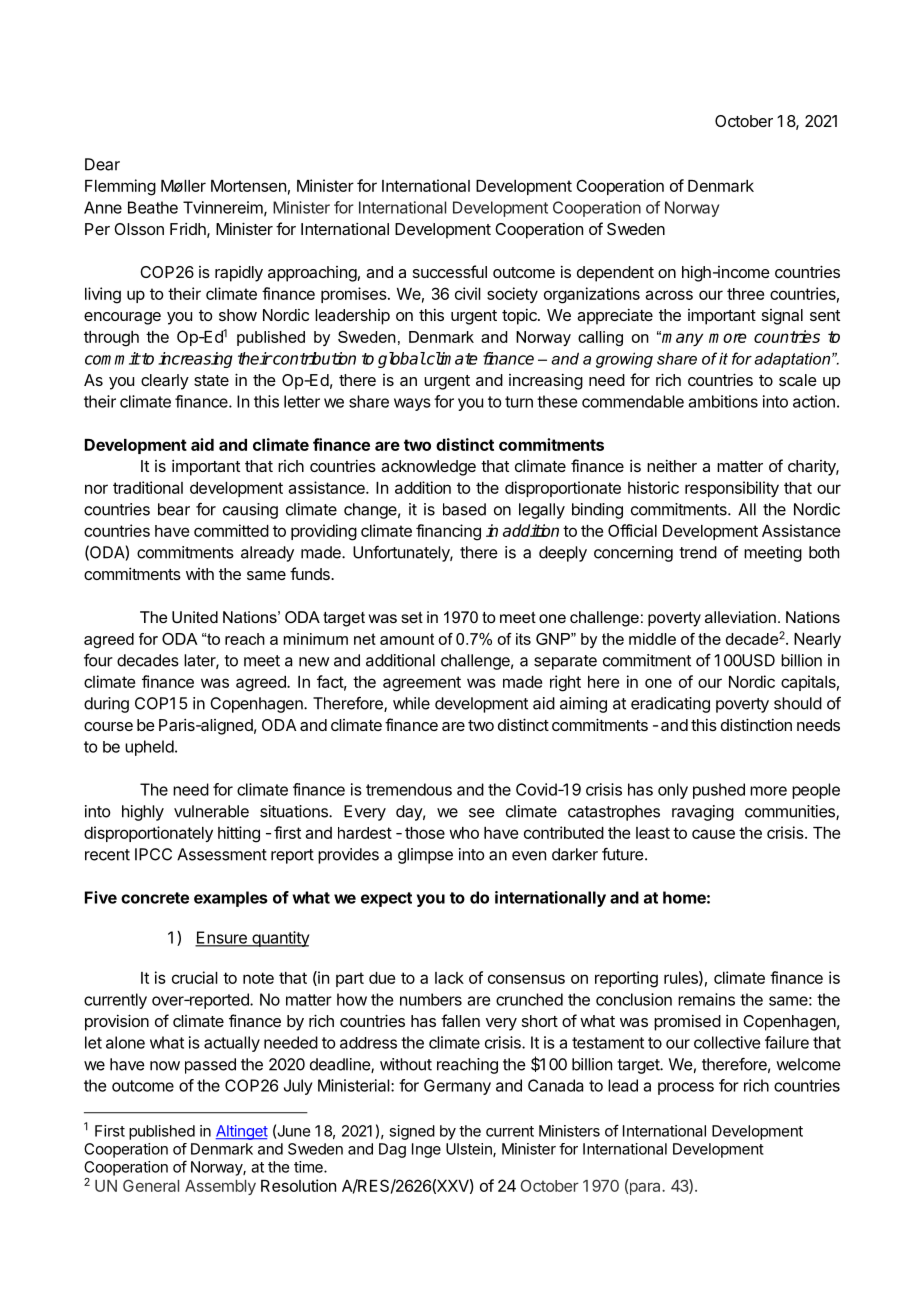  I want to click on General, so click(151, 1185).
